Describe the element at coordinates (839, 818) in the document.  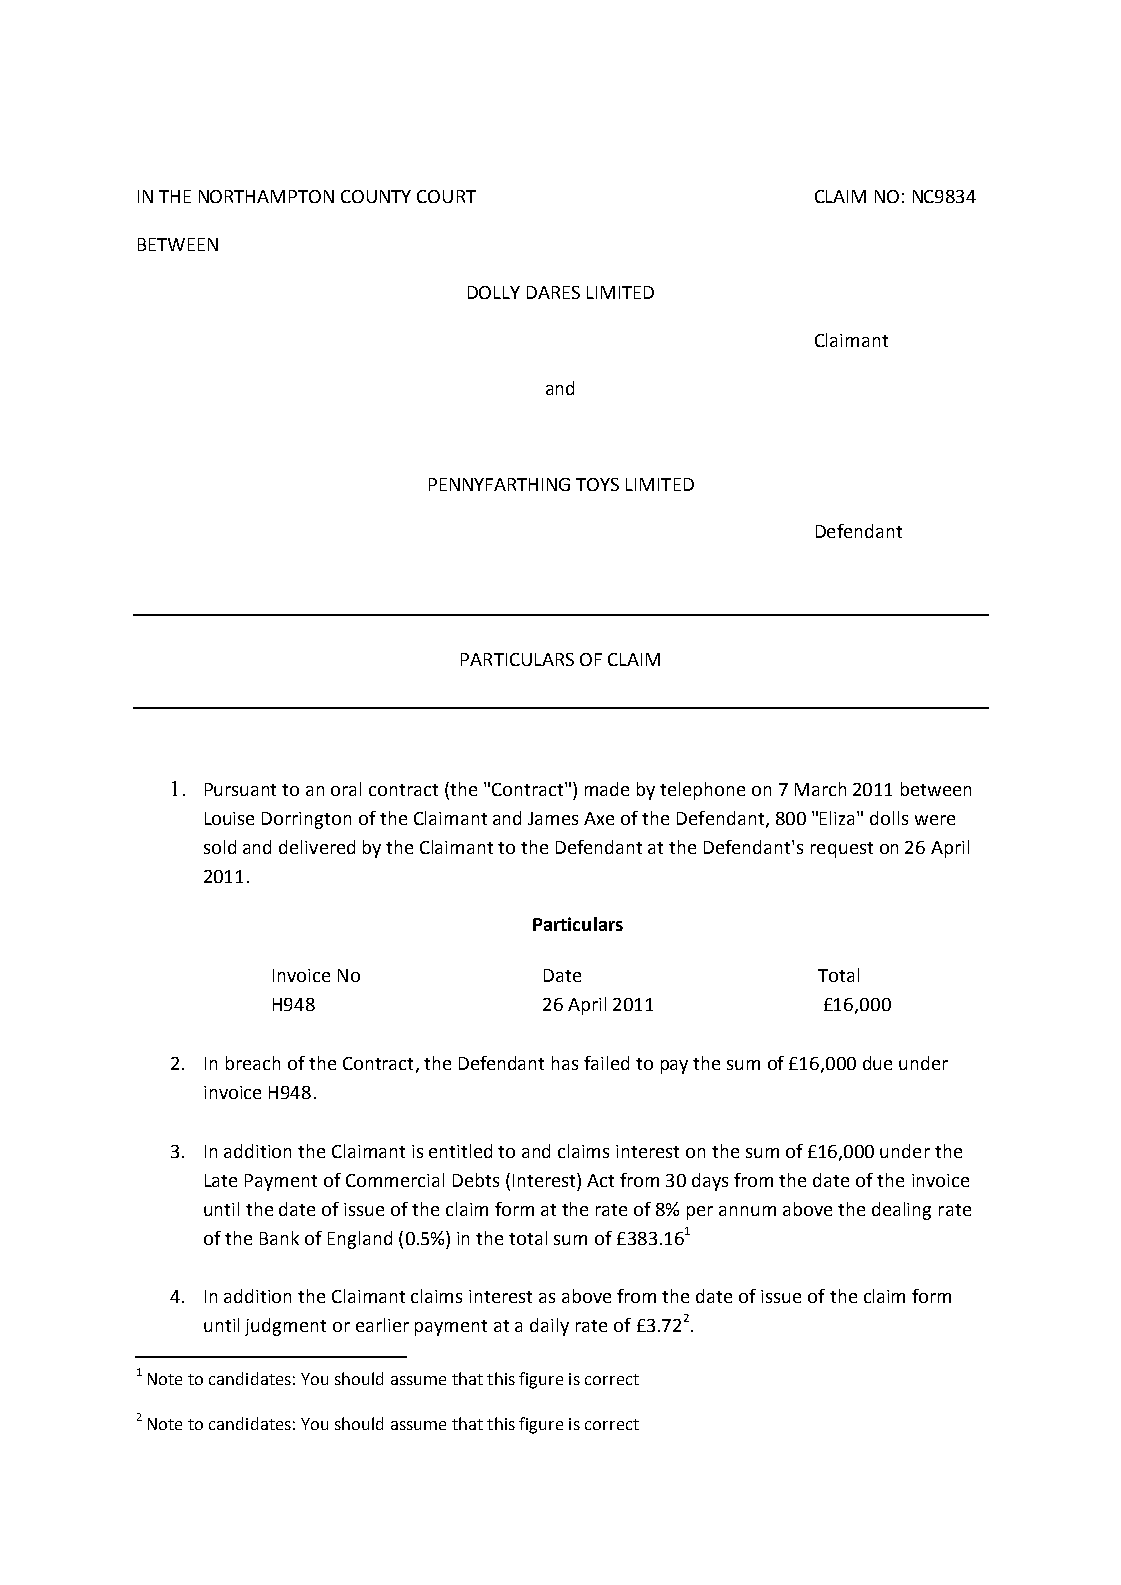
I see `Eliza` at that location.
